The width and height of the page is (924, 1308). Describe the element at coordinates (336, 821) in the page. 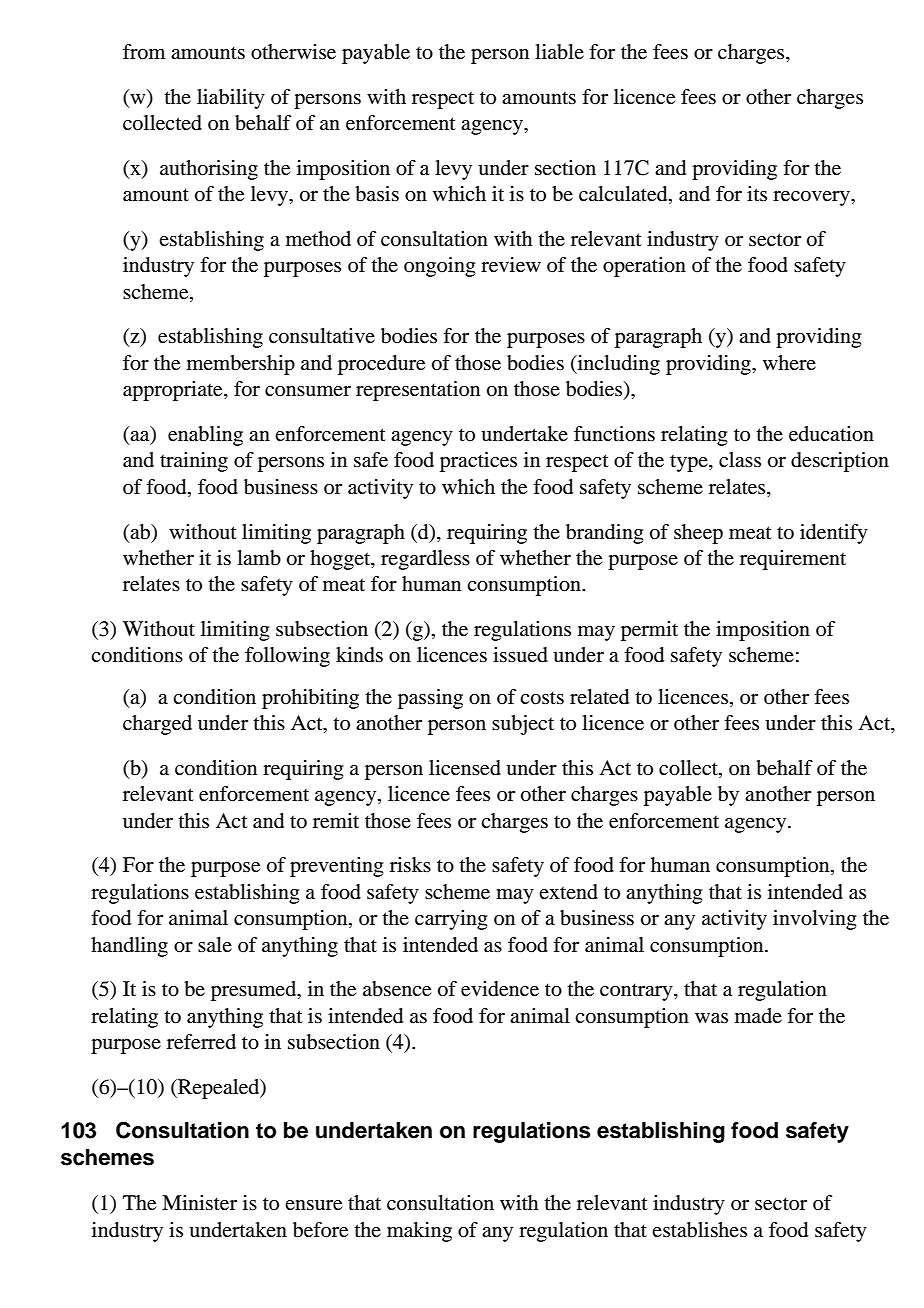

I see `remit` at that location.
